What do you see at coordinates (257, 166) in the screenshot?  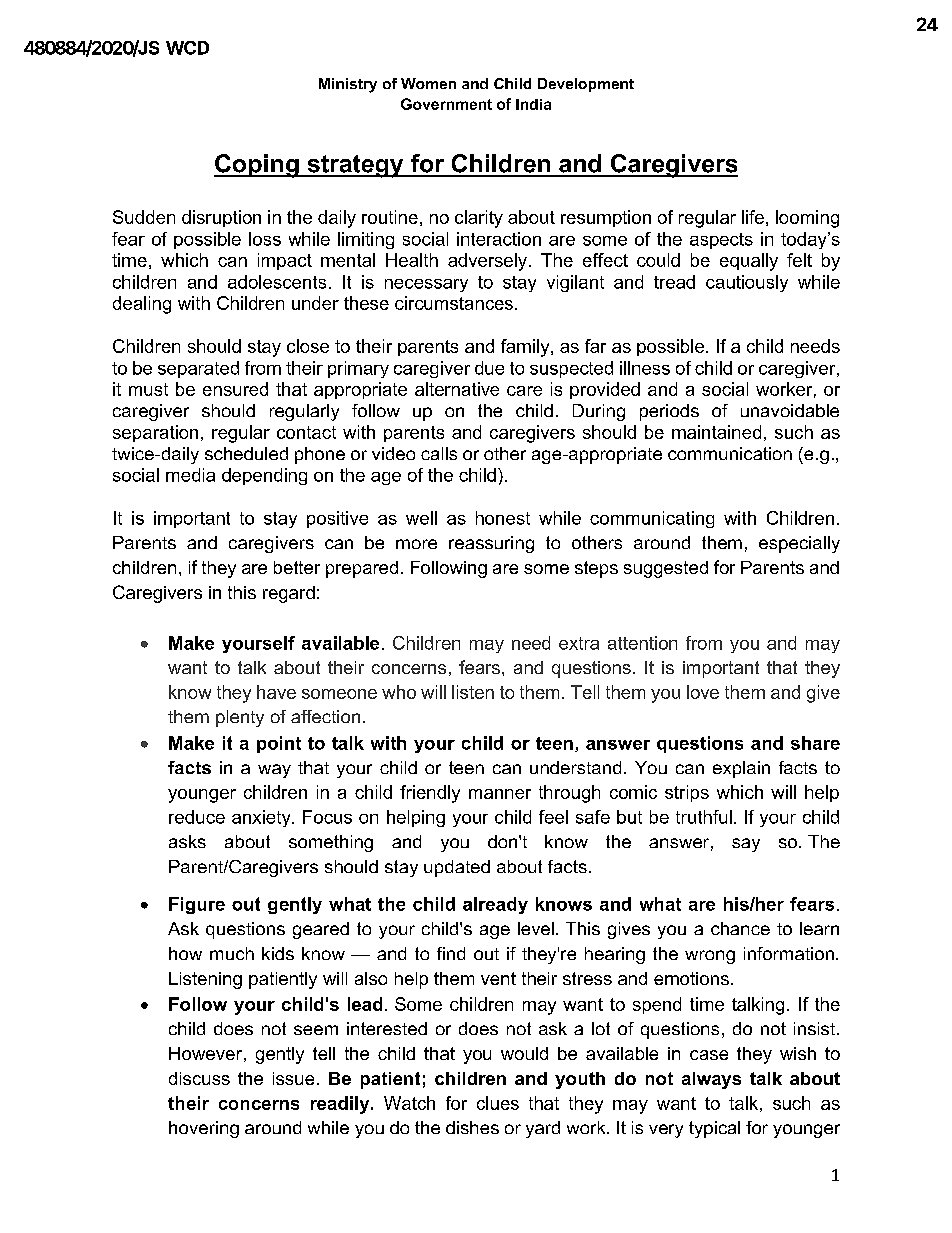 I see `Coping` at bounding box center [257, 166].
